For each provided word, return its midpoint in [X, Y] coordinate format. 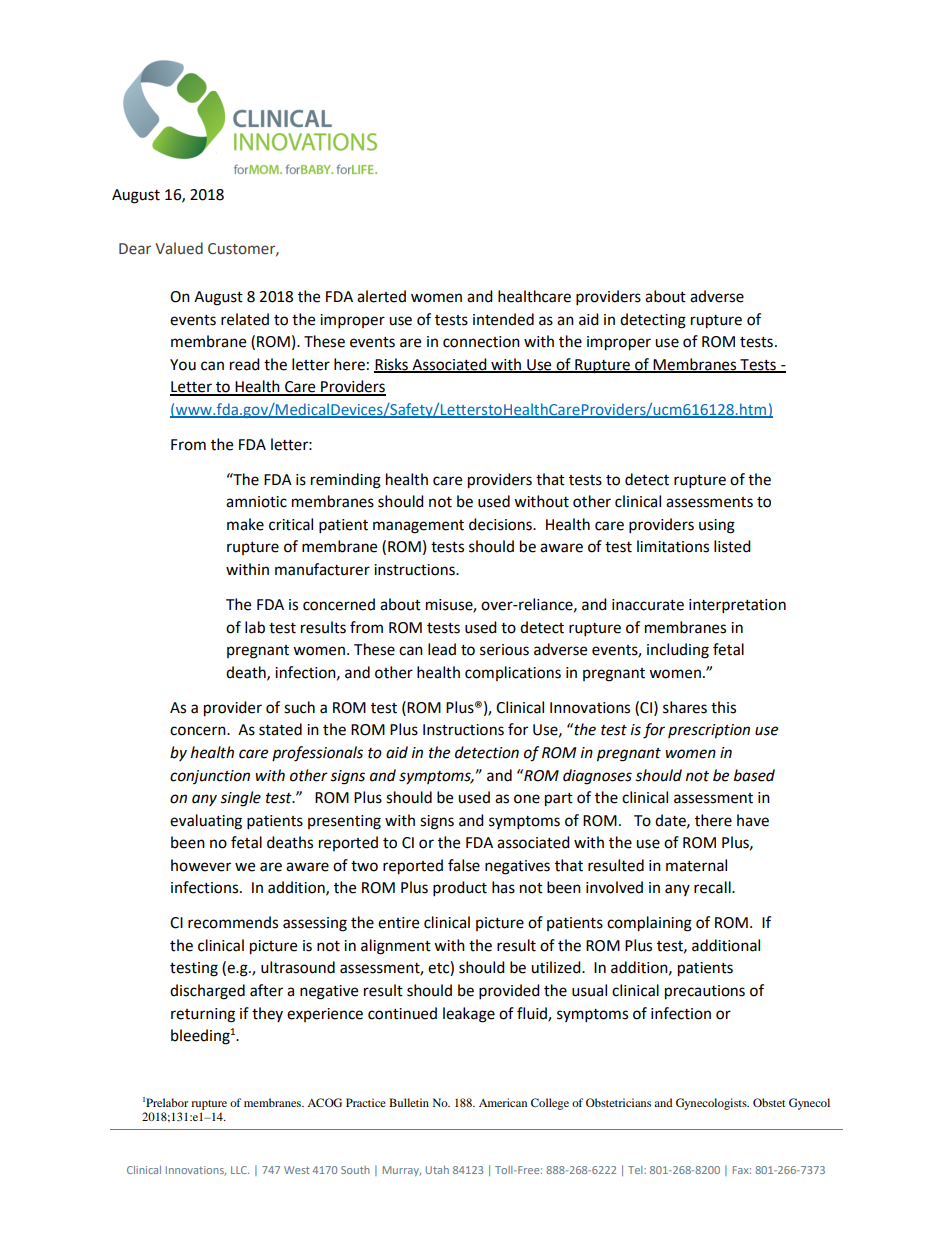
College [550, 1104]
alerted [381, 296]
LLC [240, 1170]
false [464, 865]
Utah [437, 1170]
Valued [179, 248]
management [418, 527]
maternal [696, 865]
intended [503, 319]
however [201, 865]
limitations [673, 546]
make [245, 524]
